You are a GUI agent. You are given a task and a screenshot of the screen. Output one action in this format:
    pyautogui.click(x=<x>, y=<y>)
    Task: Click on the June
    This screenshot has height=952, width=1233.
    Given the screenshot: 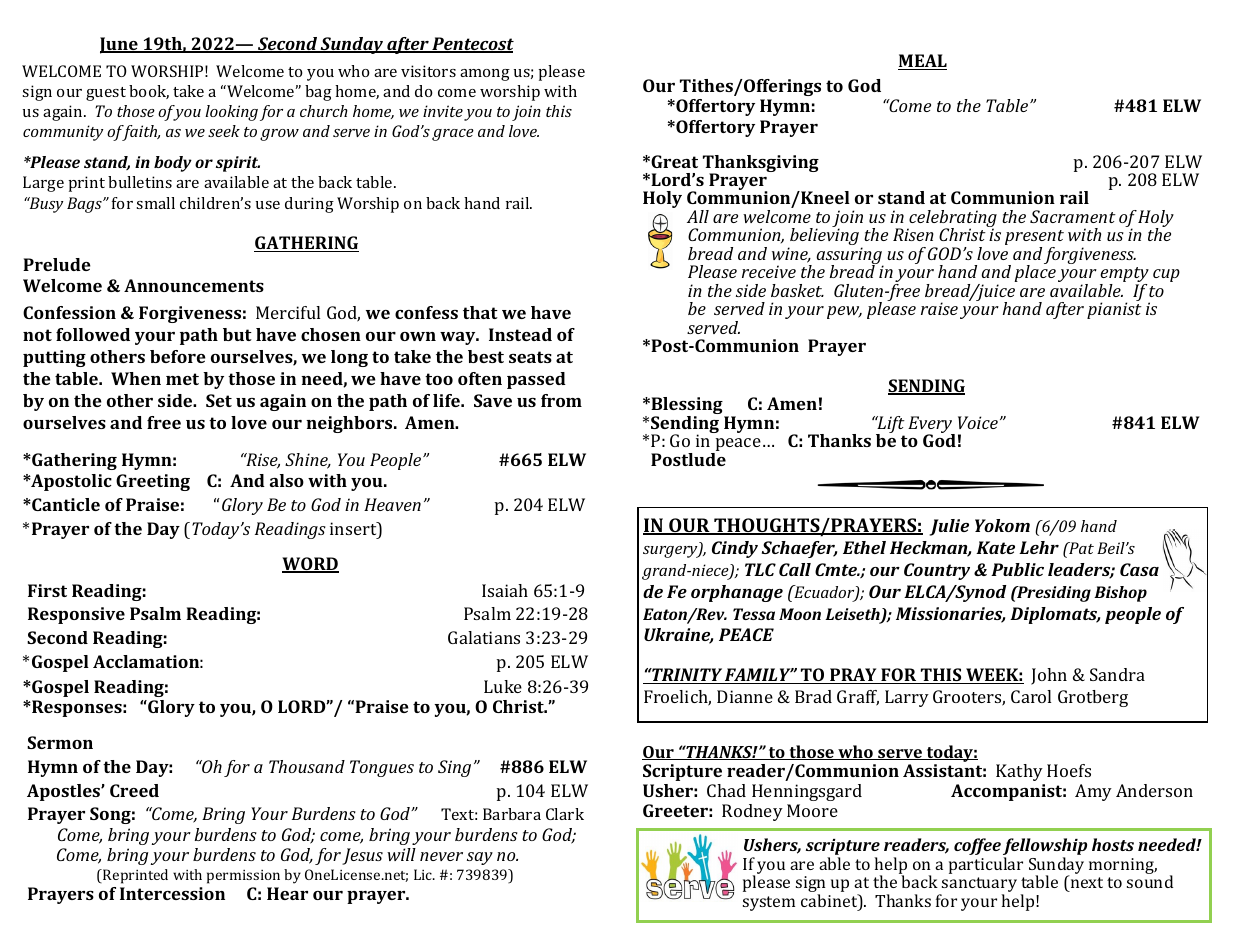 What is the action you would take?
    pyautogui.click(x=120, y=45)
